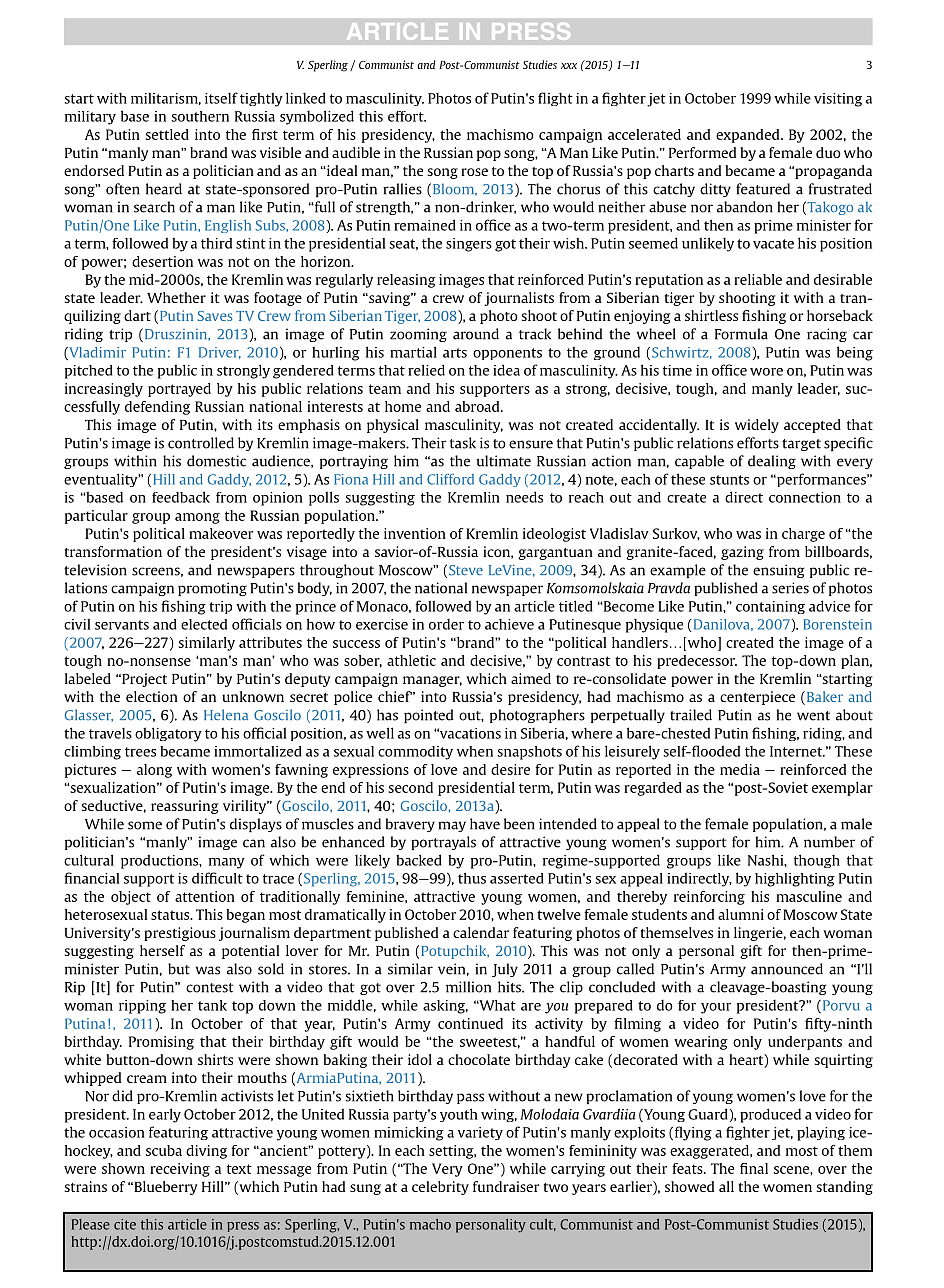 Image resolution: width=944 pixels, height=1288 pixels. Describe the element at coordinates (446, 624) in the image. I see `order` at that location.
